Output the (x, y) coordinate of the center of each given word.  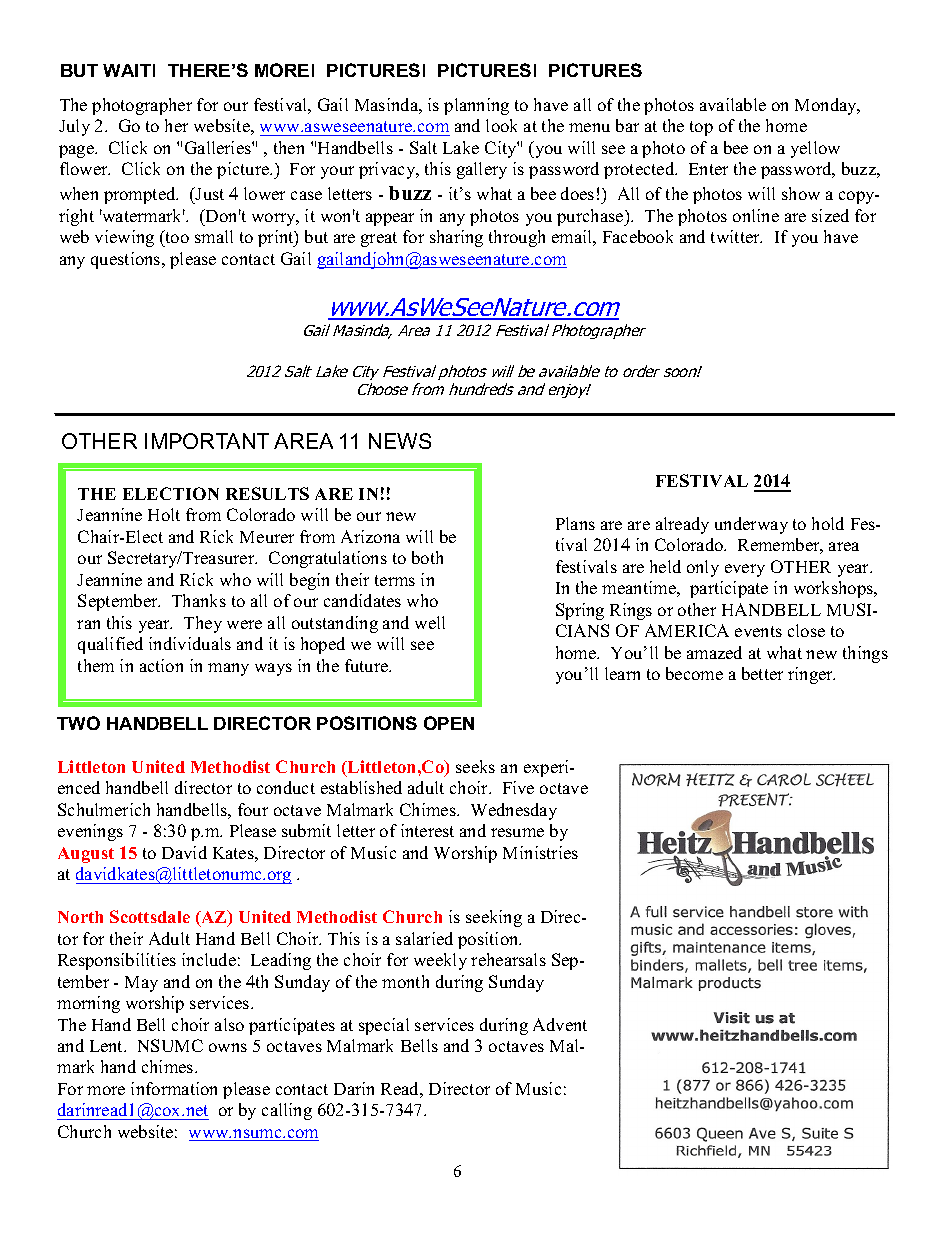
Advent (560, 1024)
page (77, 151)
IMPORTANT (207, 441)
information (174, 1088)
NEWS (400, 441)
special (384, 1026)
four (253, 809)
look (501, 125)
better (762, 673)
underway (751, 525)
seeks (475, 766)
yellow (815, 149)
